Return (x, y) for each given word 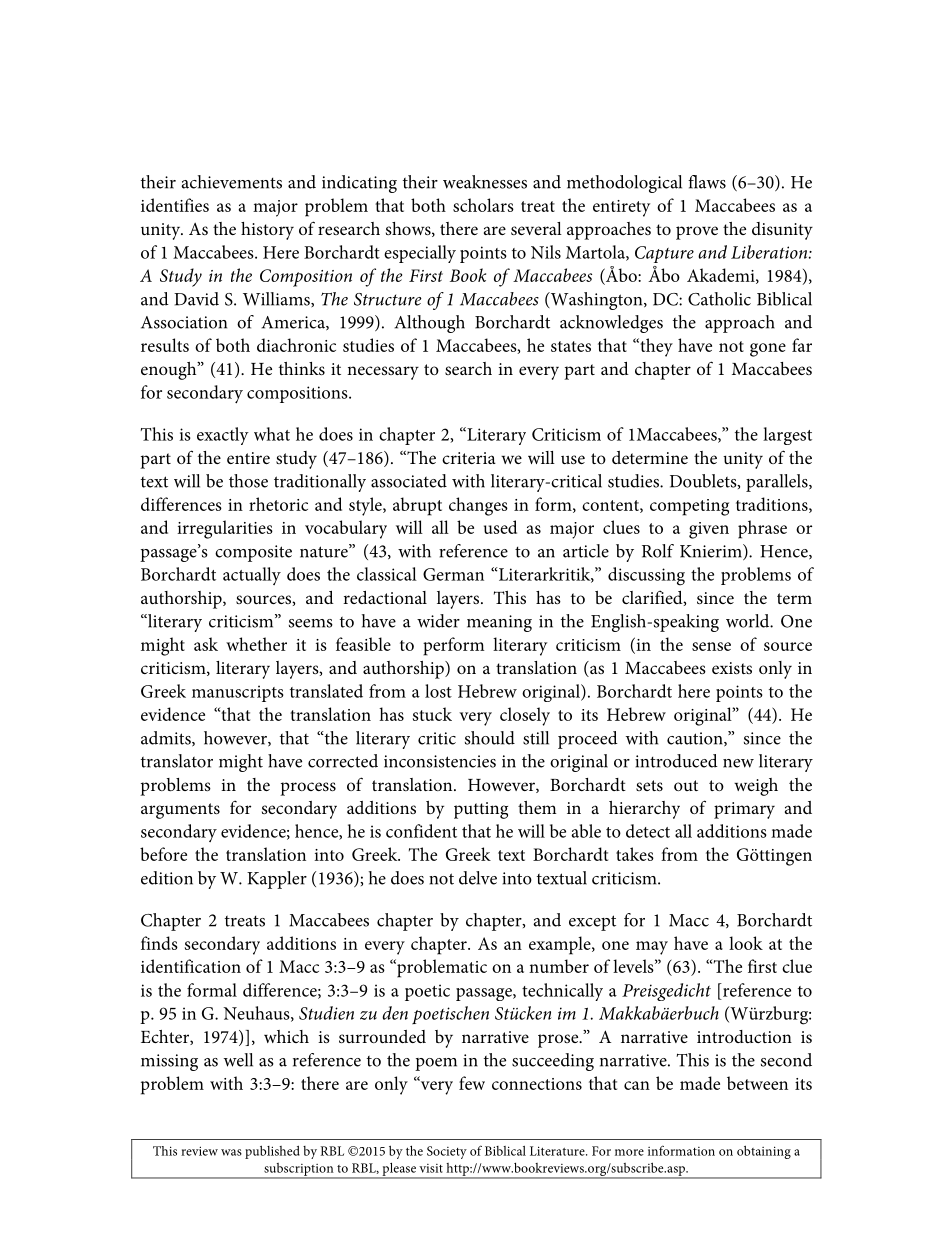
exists (732, 668)
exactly (223, 436)
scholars (483, 205)
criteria (469, 458)
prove (697, 233)
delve (478, 878)
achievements (231, 182)
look (746, 943)
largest (787, 436)
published (272, 1152)
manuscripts (238, 693)
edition (167, 878)
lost (438, 691)
